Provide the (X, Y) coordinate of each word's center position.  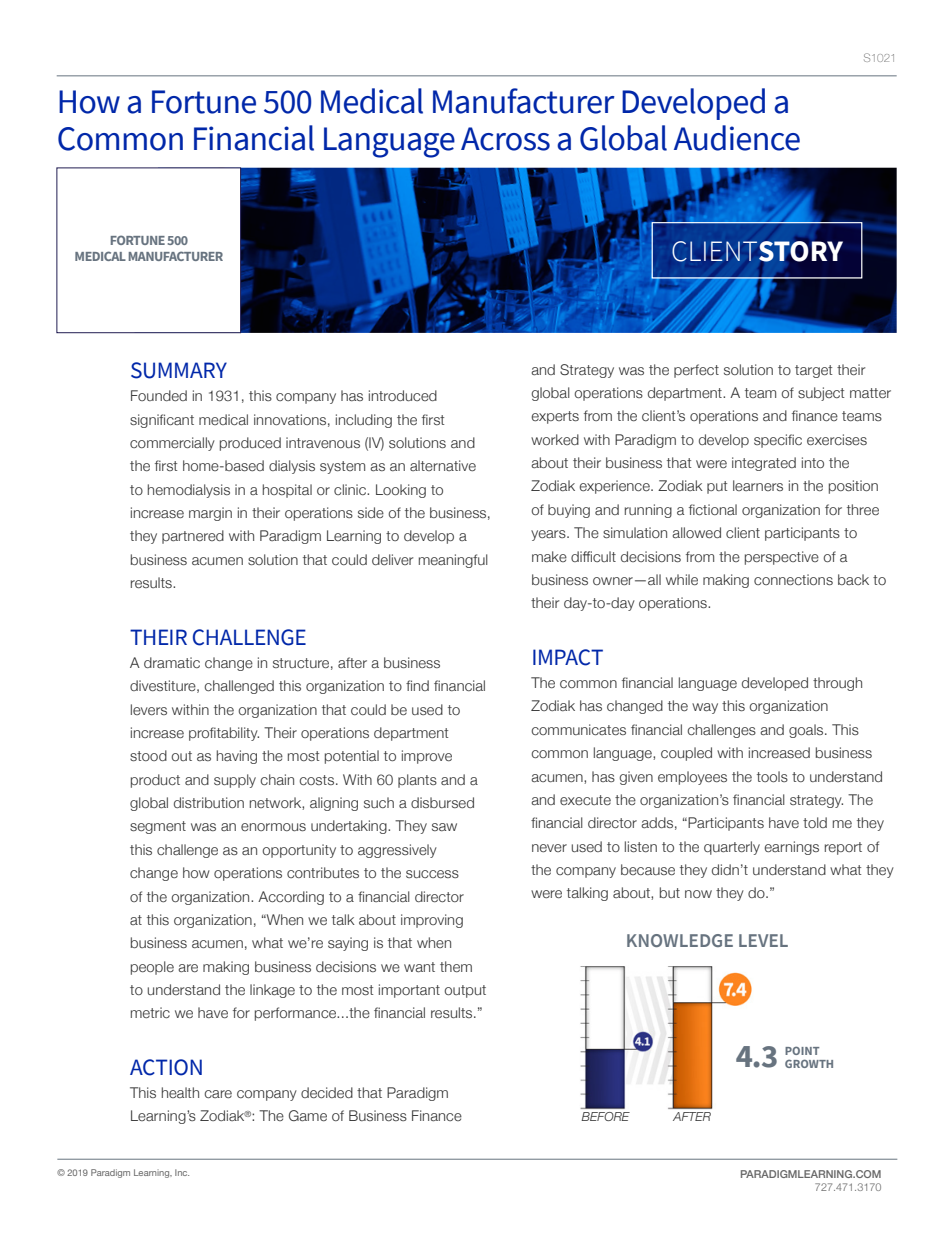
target (813, 371)
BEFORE (605, 1116)
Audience (737, 138)
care (218, 1094)
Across (505, 139)
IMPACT (568, 657)
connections (793, 579)
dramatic (172, 662)
